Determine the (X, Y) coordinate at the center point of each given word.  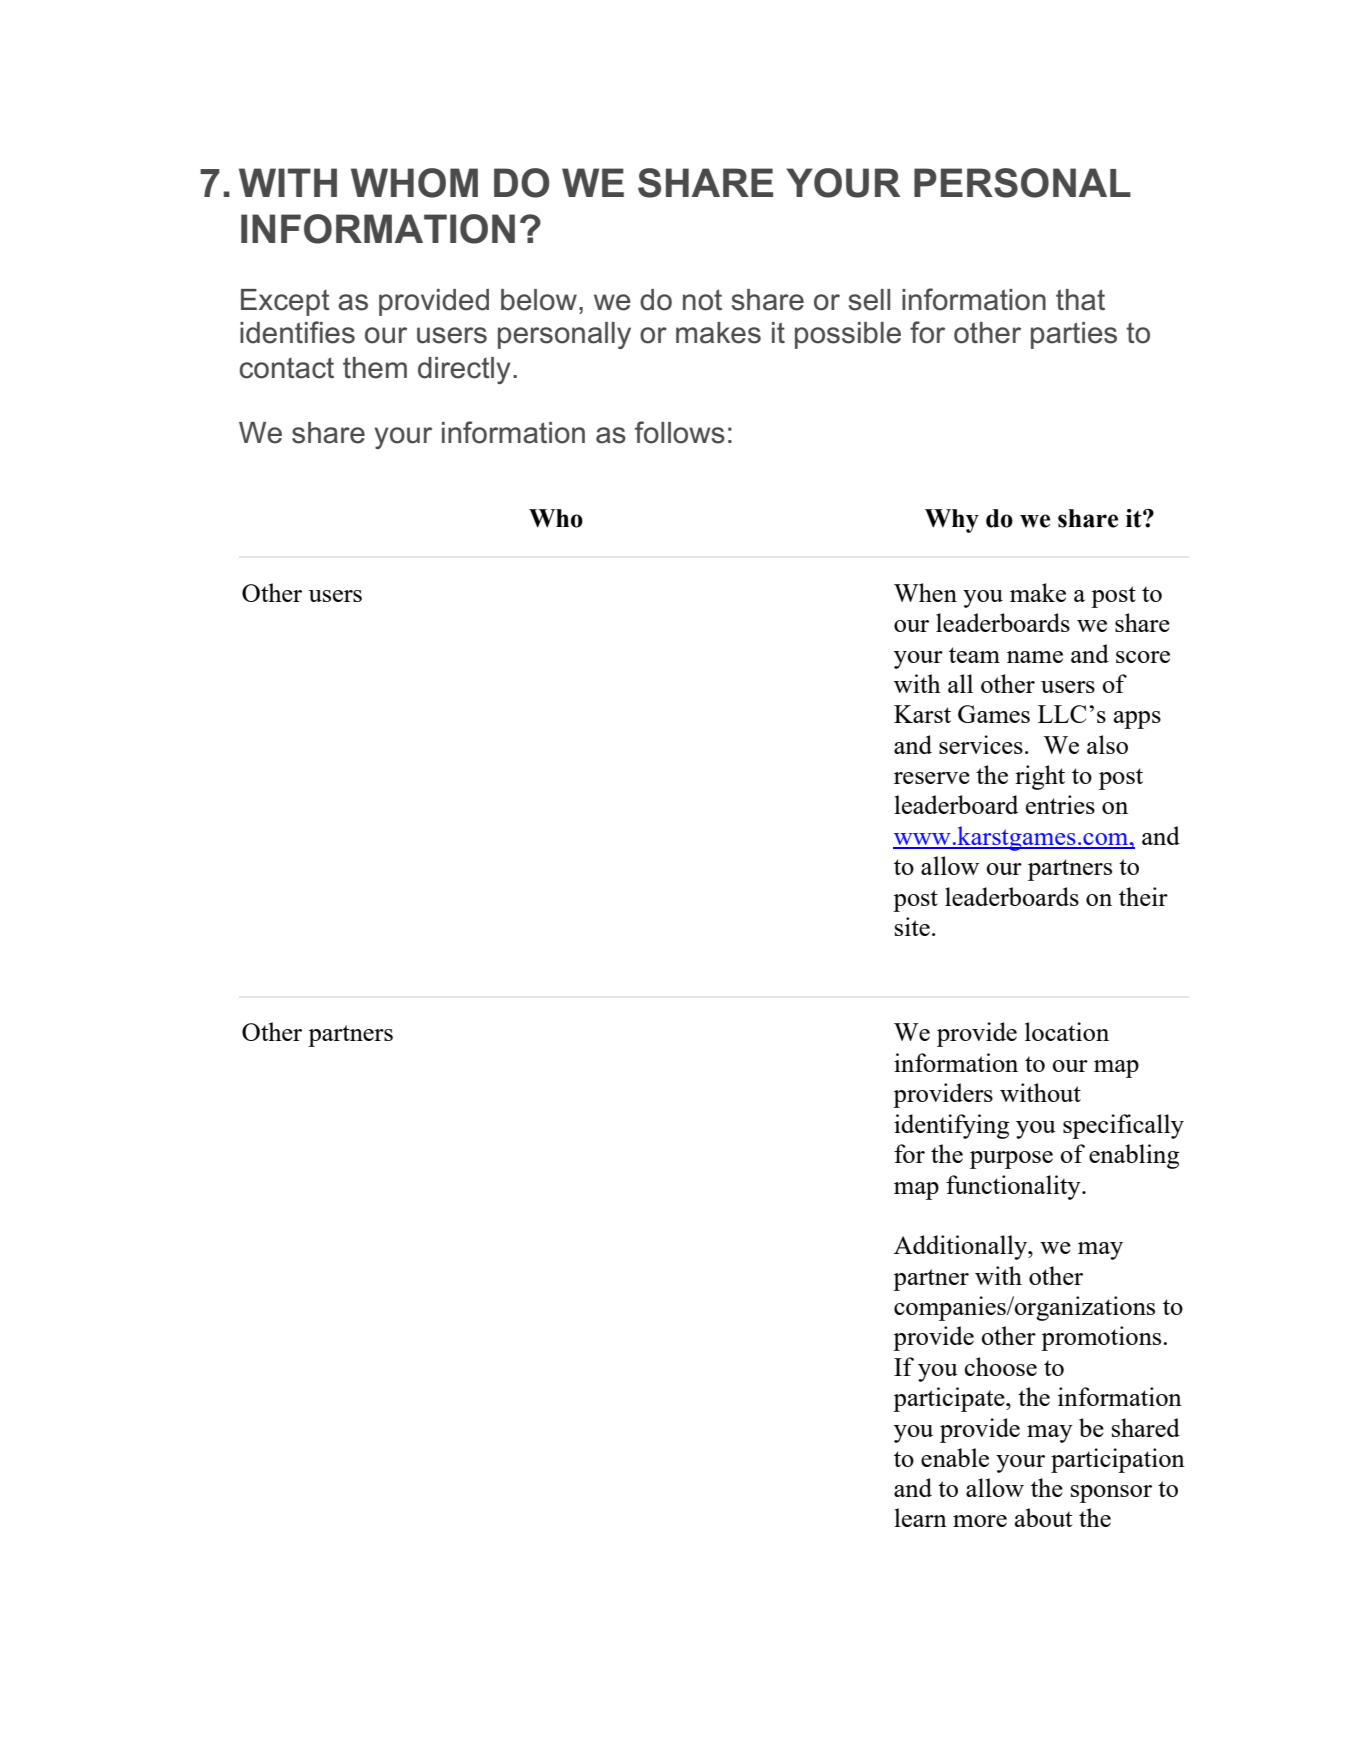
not (702, 300)
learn (920, 1517)
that (1080, 300)
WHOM (414, 183)
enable (955, 1457)
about (1043, 1517)
